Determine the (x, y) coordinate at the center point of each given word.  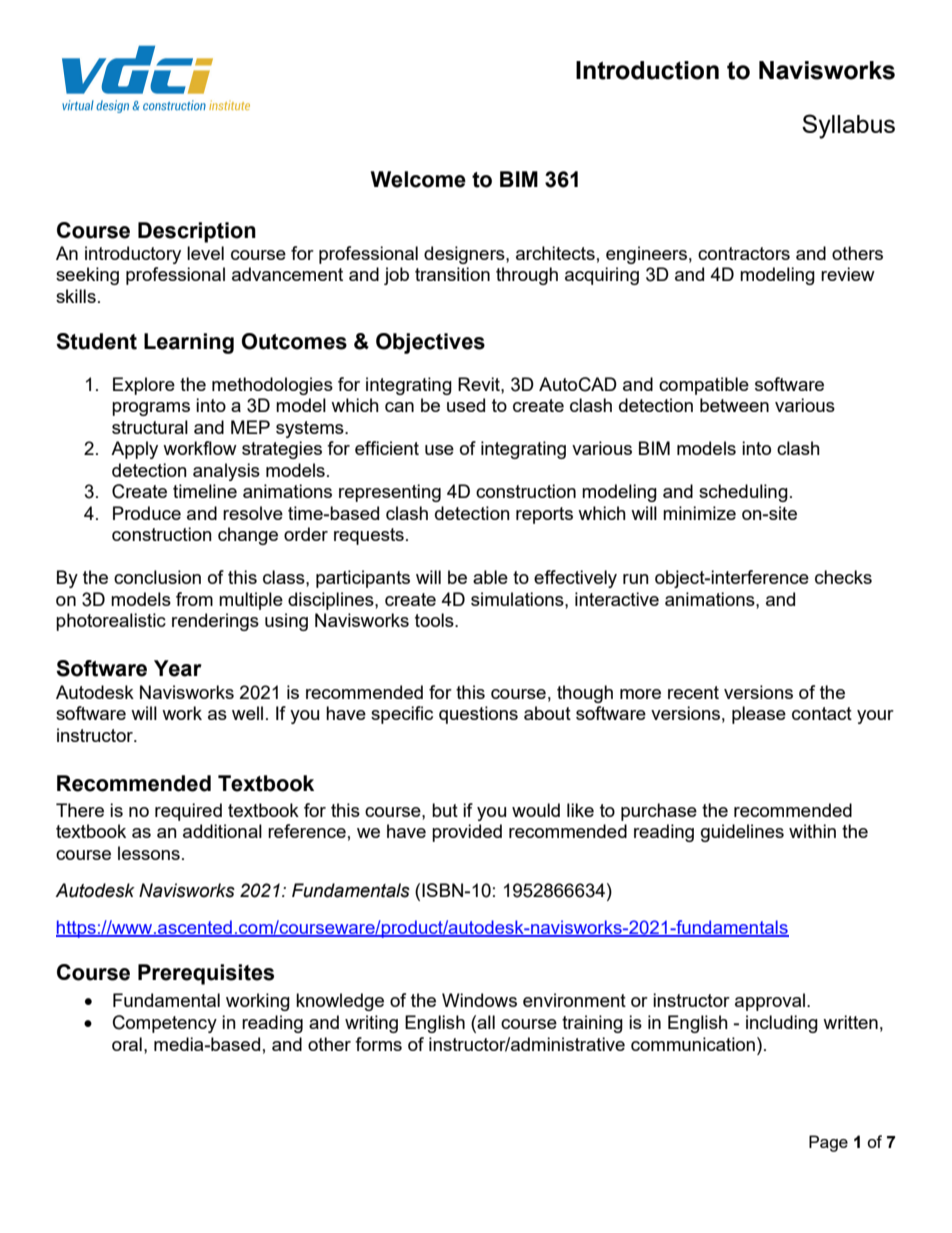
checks (843, 577)
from (194, 599)
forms (378, 1044)
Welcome (418, 179)
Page (828, 1143)
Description (197, 232)
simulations (518, 599)
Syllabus (848, 126)
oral (127, 1044)
